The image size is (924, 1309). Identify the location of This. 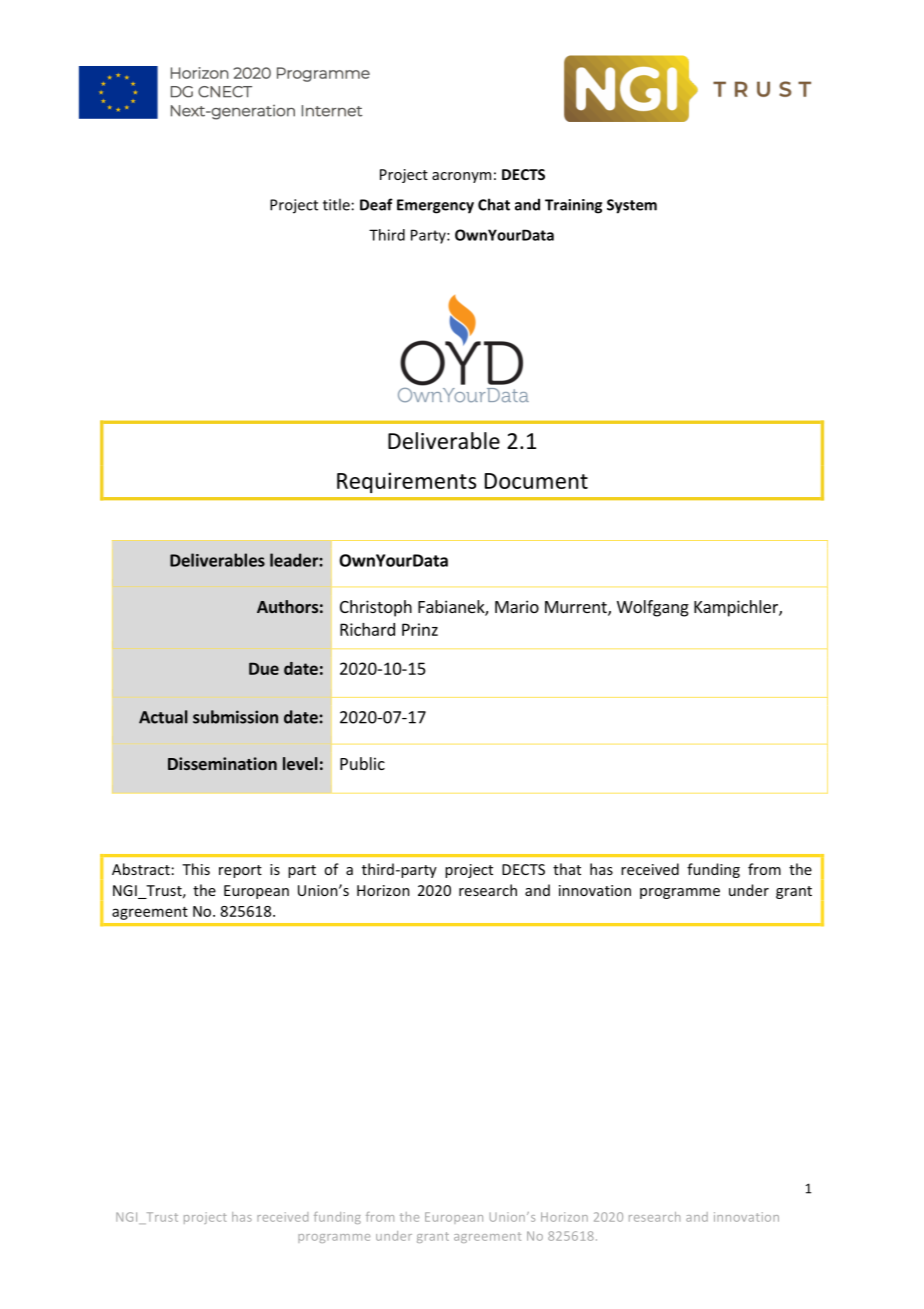
(196, 869).
